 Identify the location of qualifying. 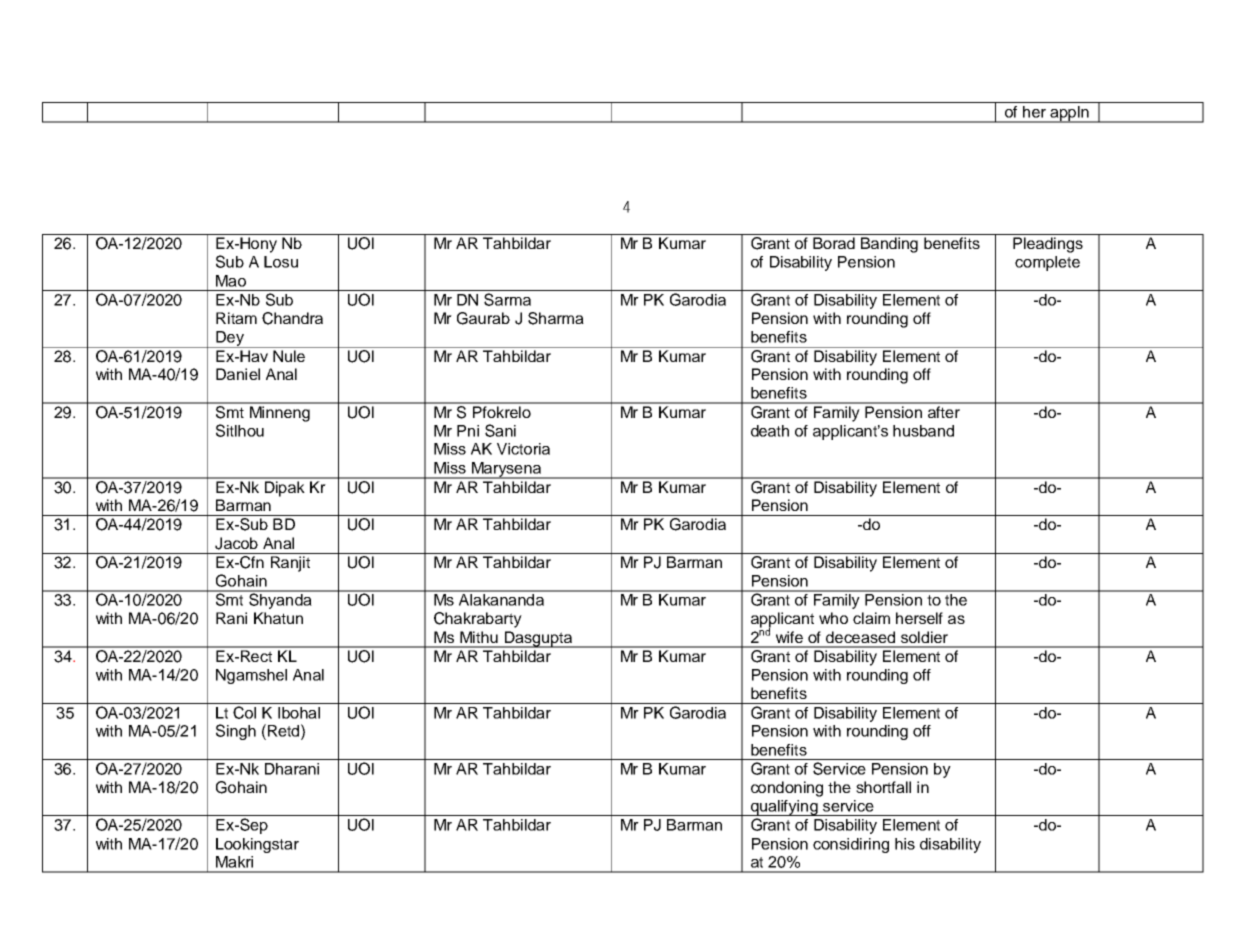
(784, 808).
